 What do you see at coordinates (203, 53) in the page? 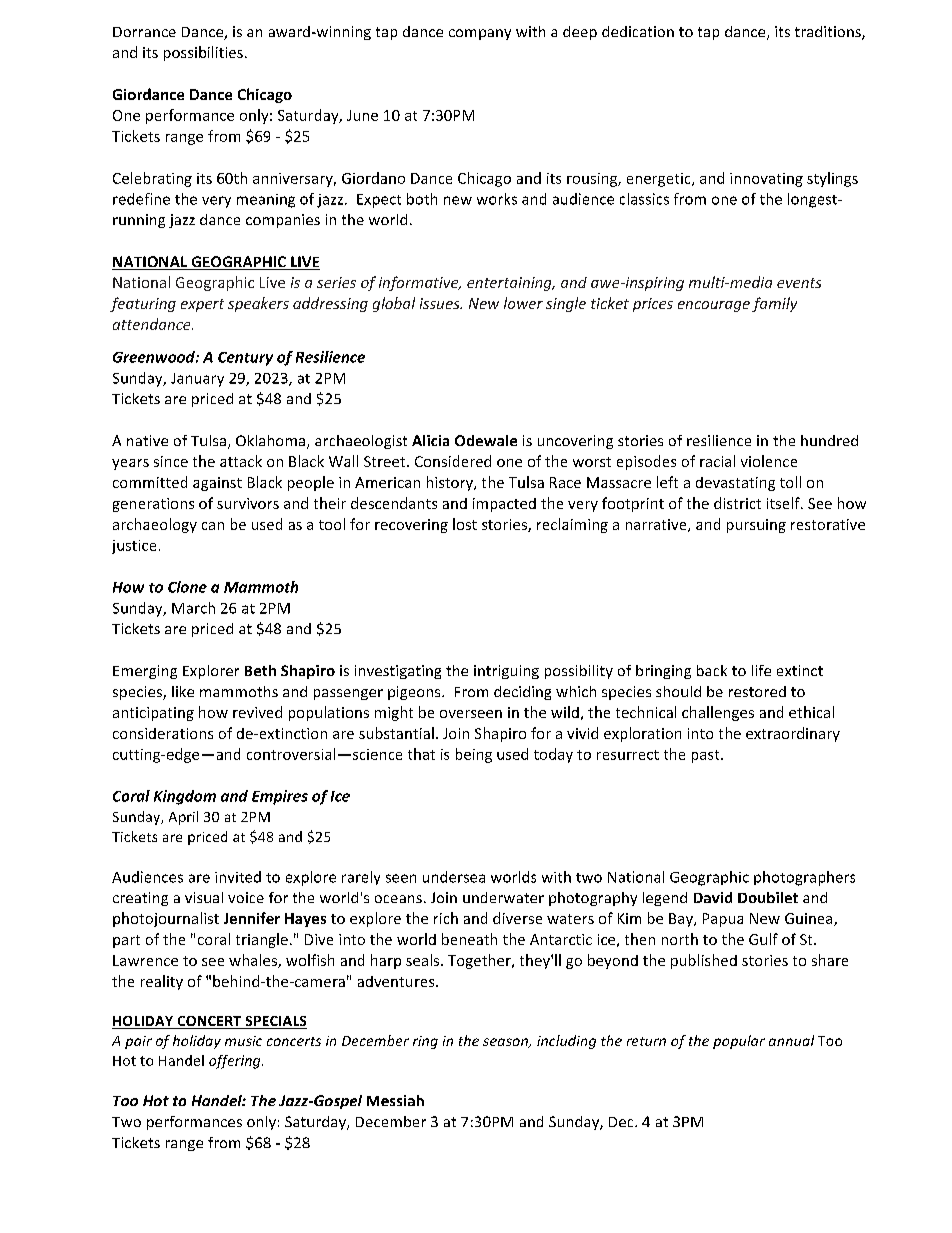
I see `possibilities` at bounding box center [203, 53].
